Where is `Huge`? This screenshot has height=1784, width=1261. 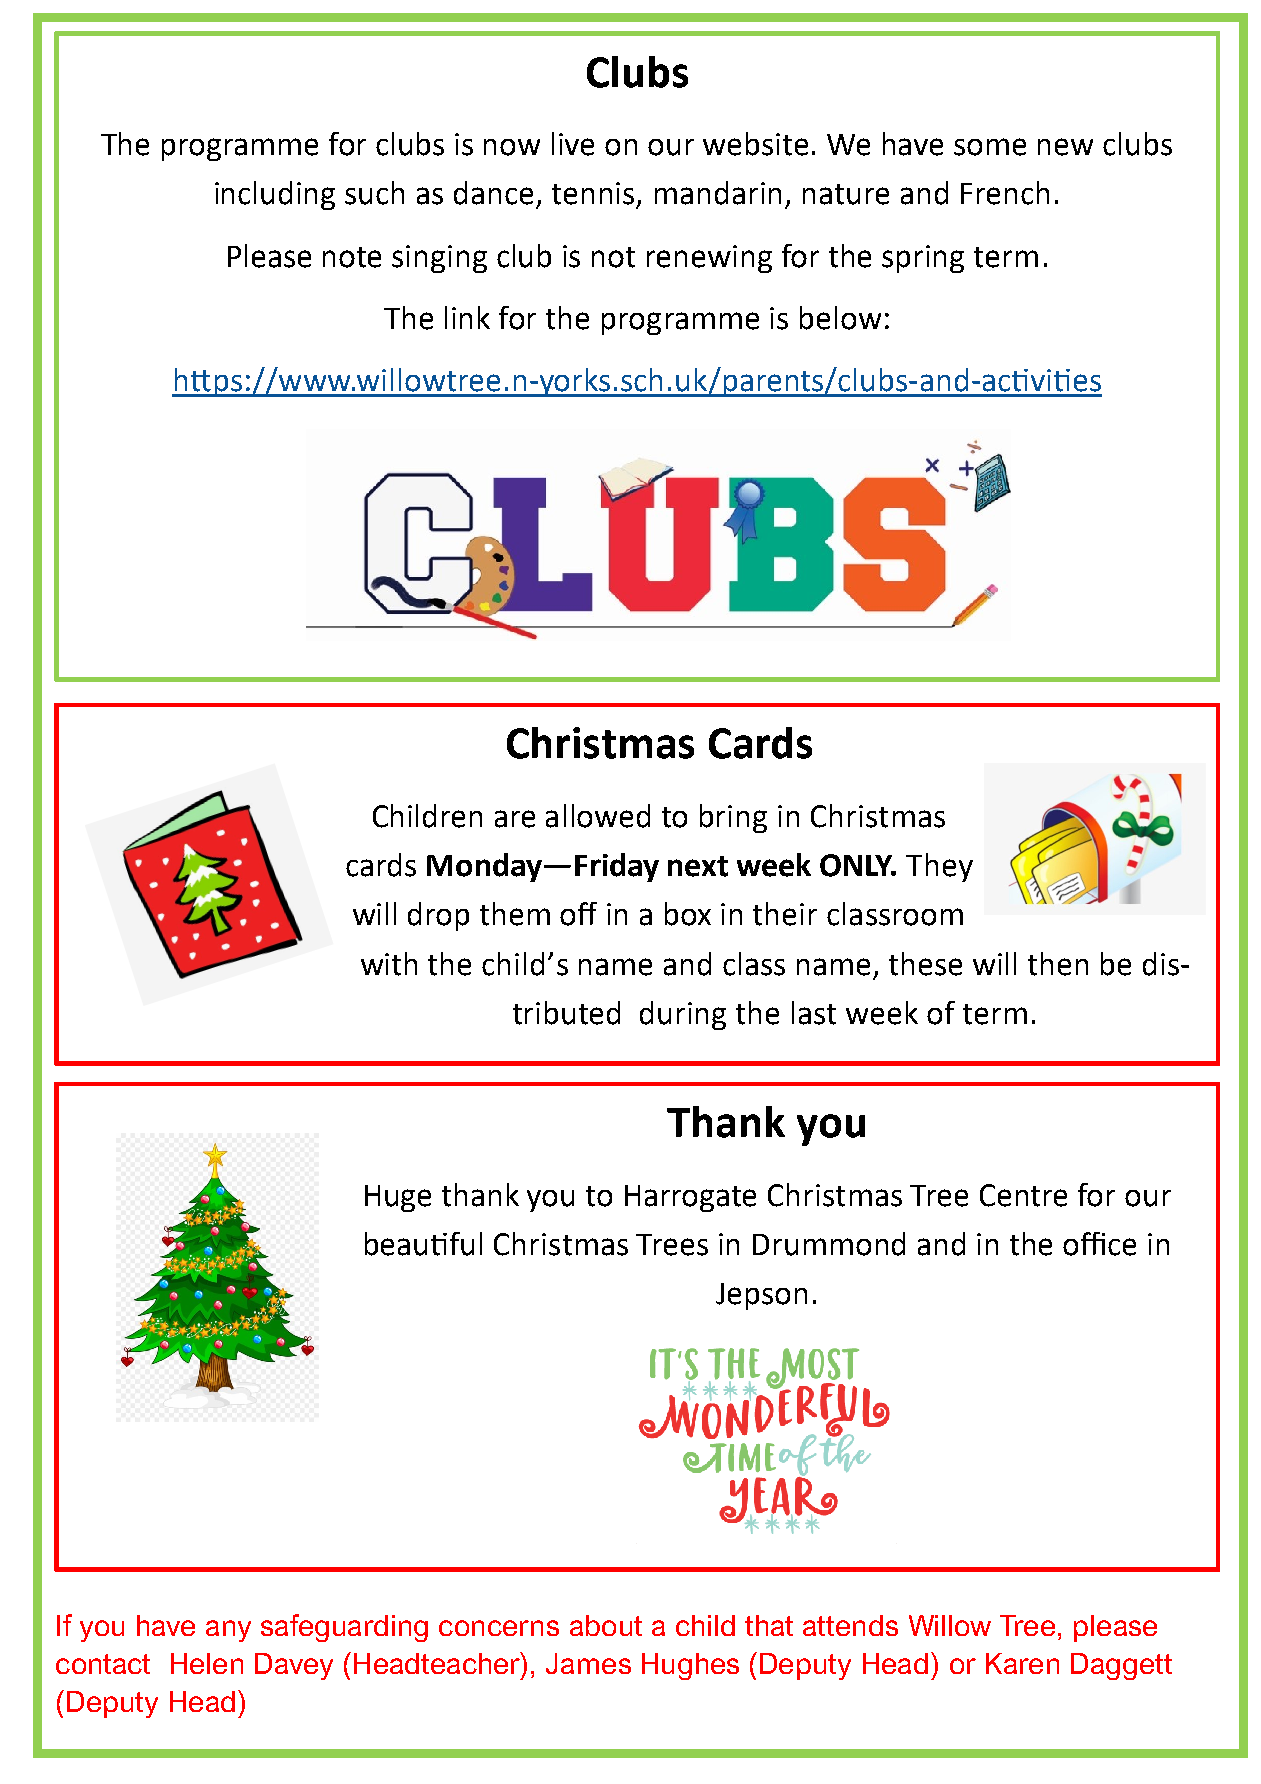
Huge is located at coordinates (398, 1198).
